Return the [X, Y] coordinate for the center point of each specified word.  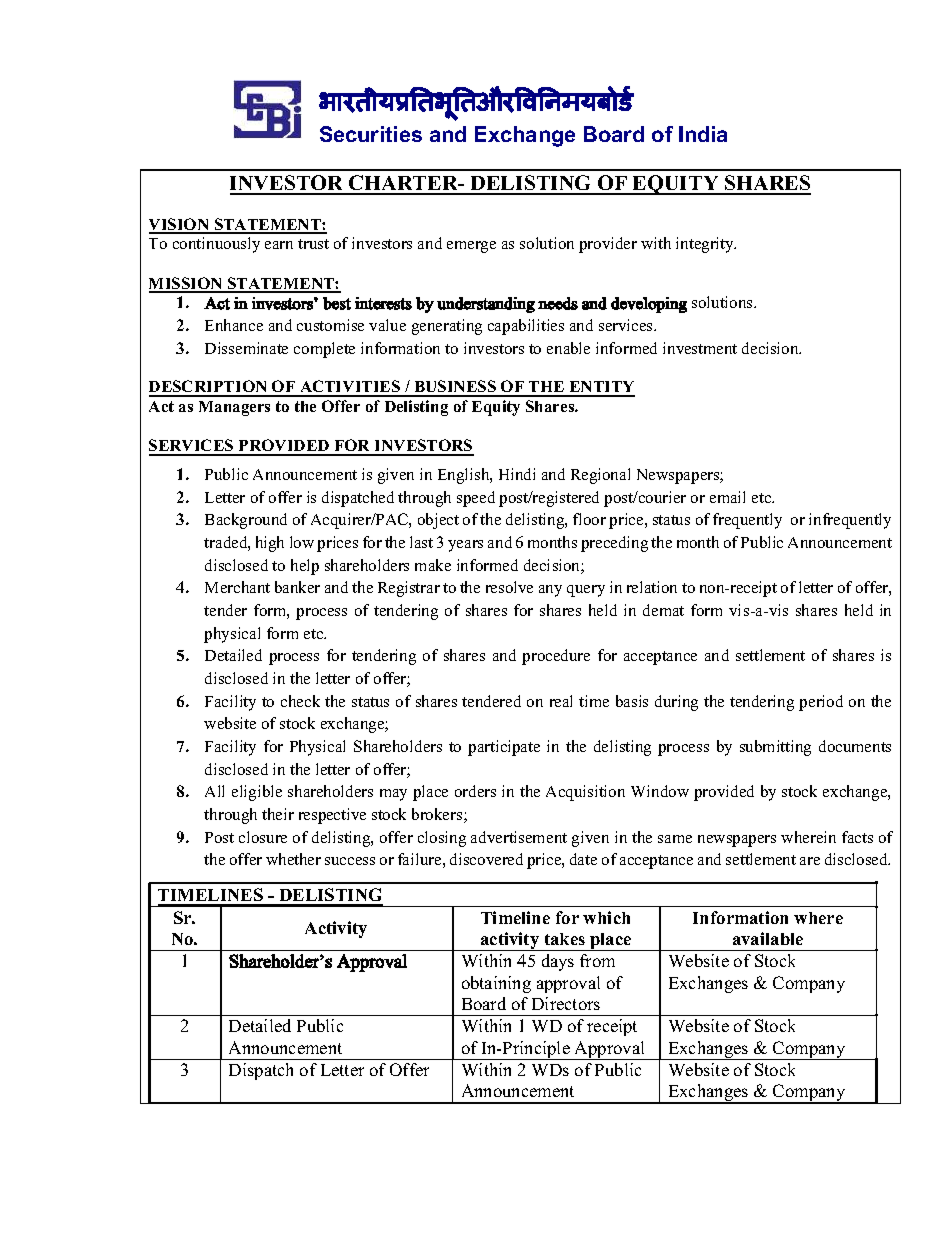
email [727, 497]
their [278, 814]
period [821, 703]
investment [700, 348]
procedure [556, 657]
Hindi [517, 474]
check [300, 701]
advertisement [519, 837]
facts [857, 837]
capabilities [526, 327]
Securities [371, 134]
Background [246, 521]
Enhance [234, 325]
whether [293, 859]
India [703, 134]
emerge [471, 247]
